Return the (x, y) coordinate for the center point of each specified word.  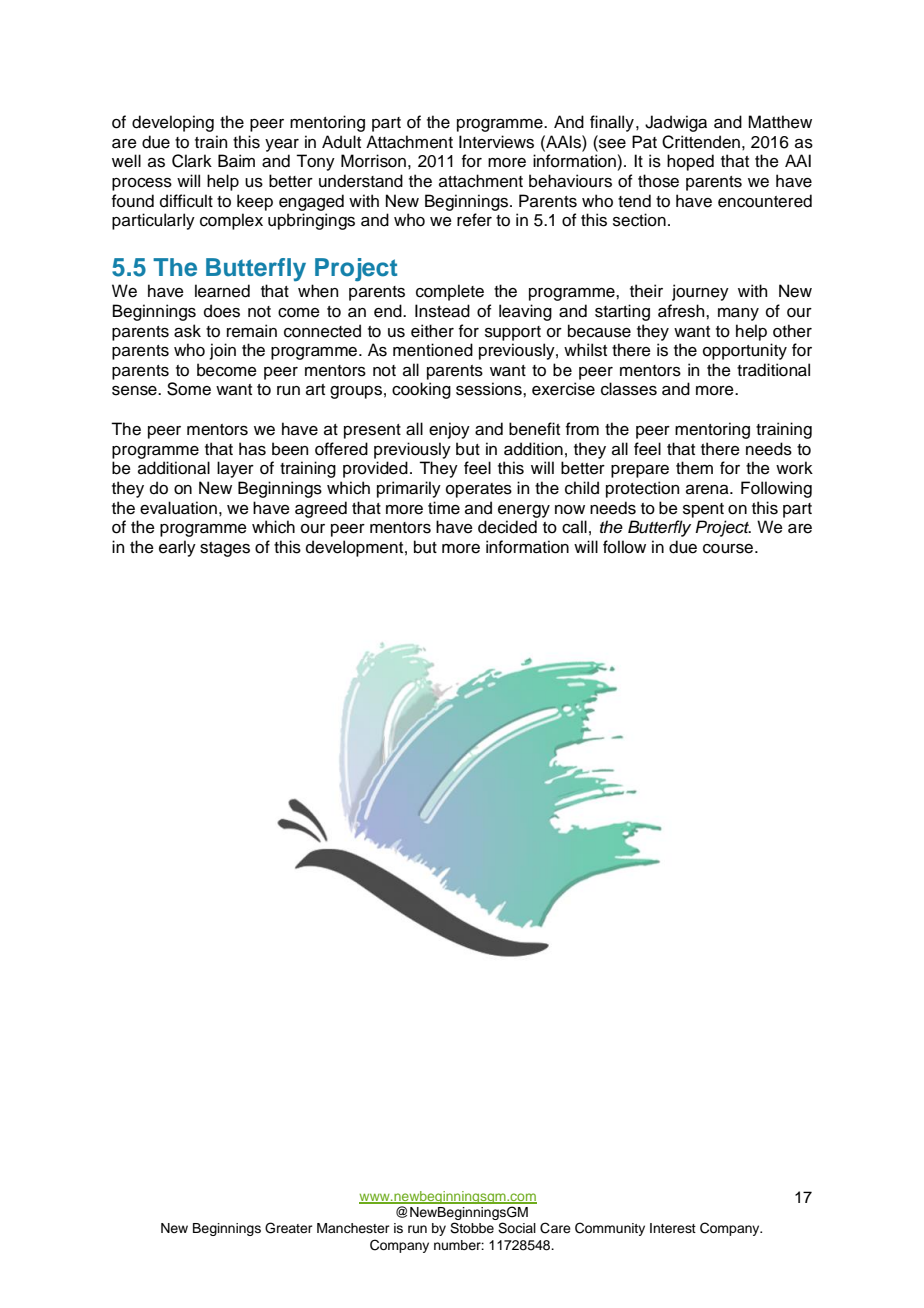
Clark (192, 161)
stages (225, 549)
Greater (289, 1228)
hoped (690, 162)
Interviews (496, 142)
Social (517, 1228)
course (729, 549)
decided (507, 527)
